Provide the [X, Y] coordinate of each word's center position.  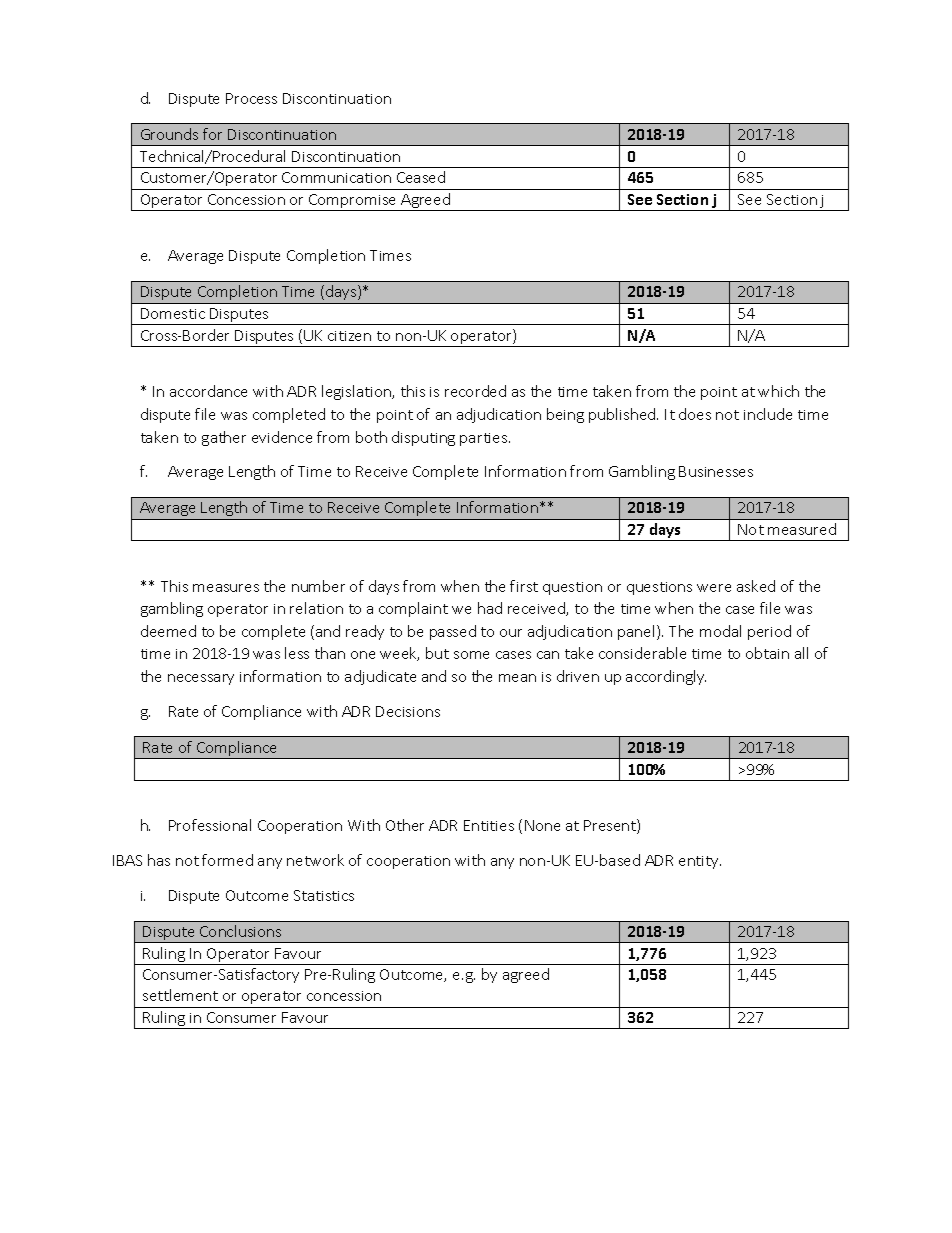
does [695, 414]
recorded [475, 391]
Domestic [173, 313]
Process [251, 98]
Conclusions [240, 931]
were [714, 588]
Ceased [421, 177]
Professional [210, 825]
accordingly [666, 677]
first [524, 586]
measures [226, 588]
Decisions [408, 711]
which [778, 391]
